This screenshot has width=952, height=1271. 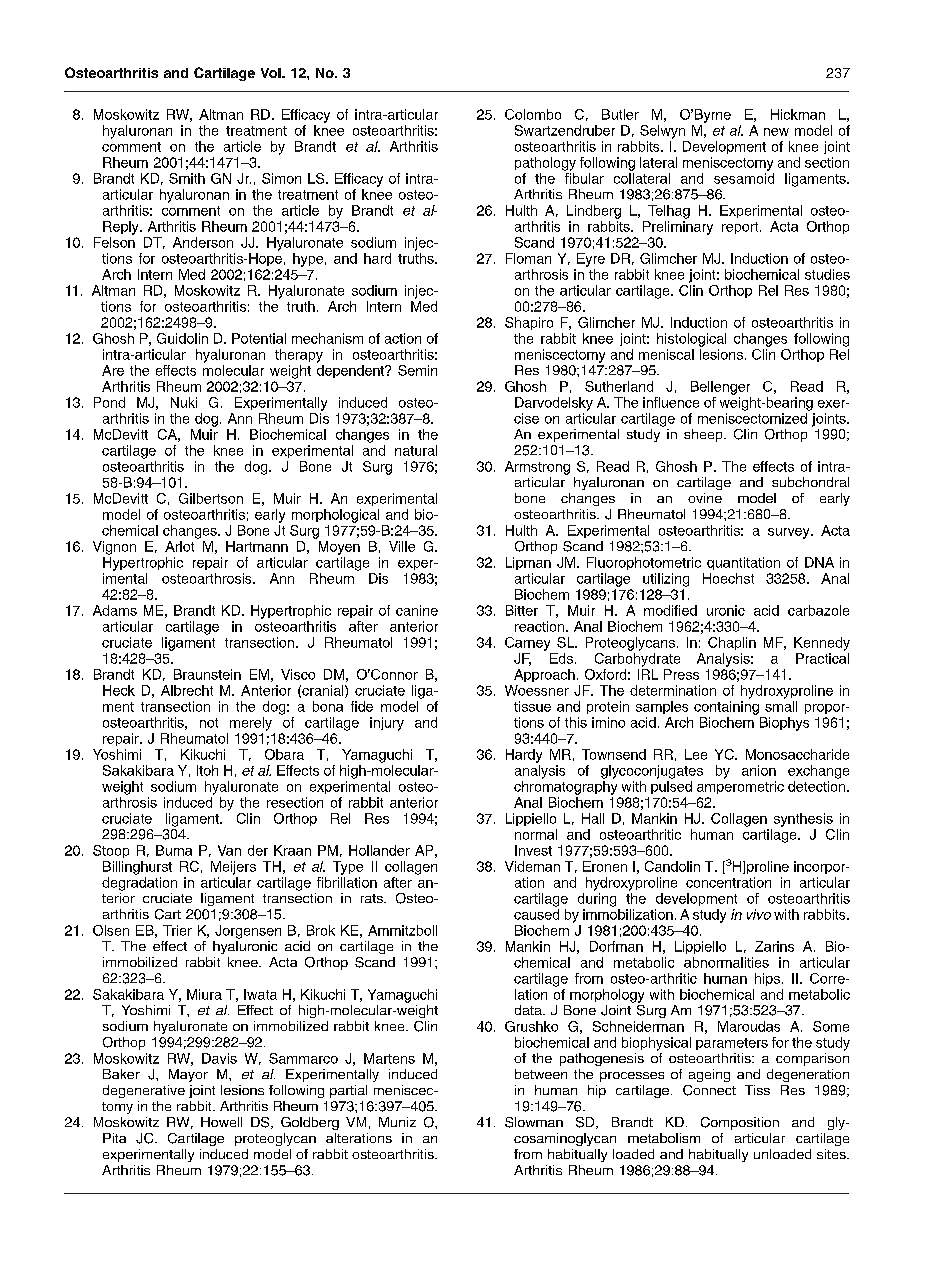 What do you see at coordinates (113, 370) in the screenshot?
I see `Are` at bounding box center [113, 370].
